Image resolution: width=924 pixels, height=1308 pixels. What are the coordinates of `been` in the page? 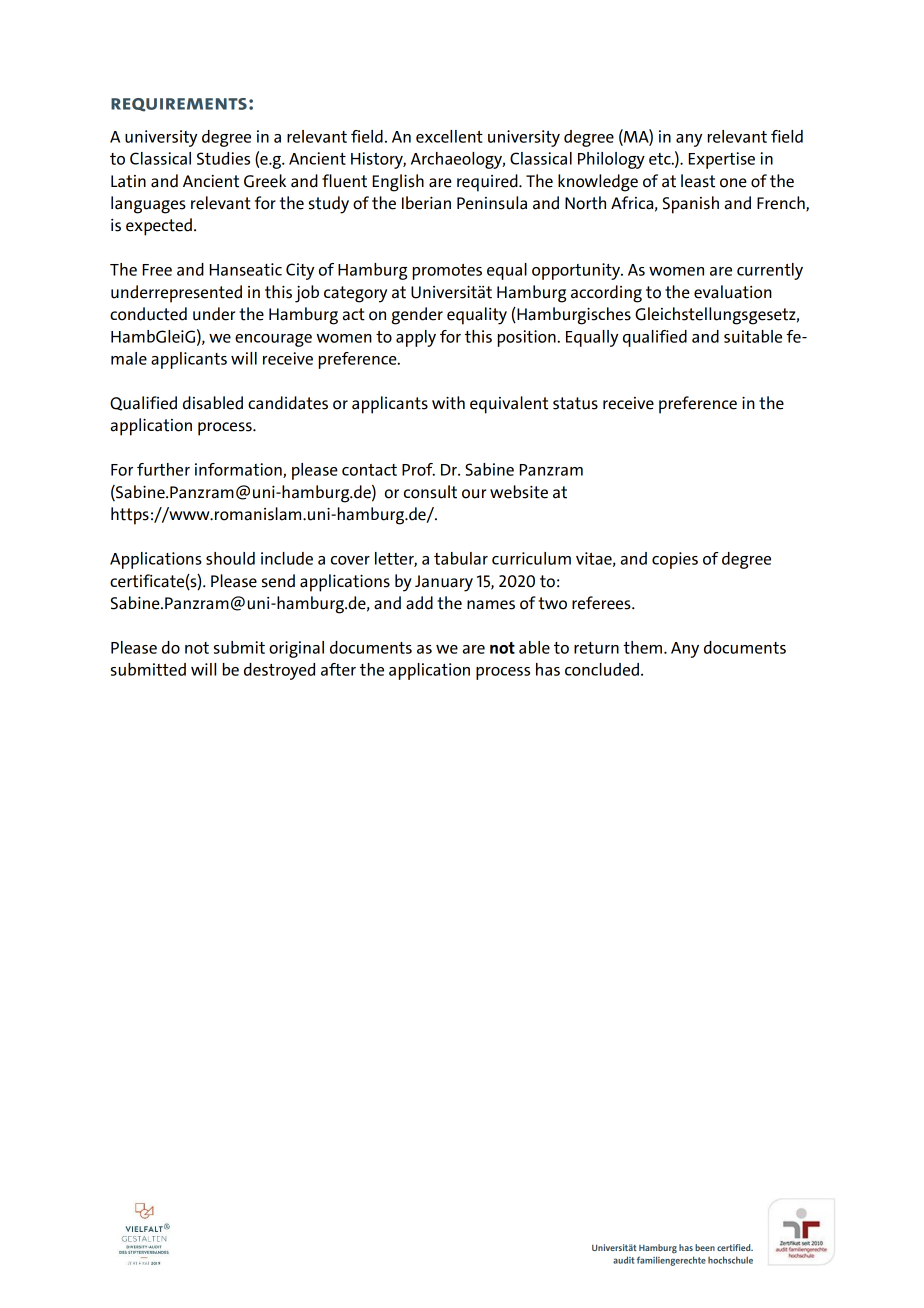 It's located at (705, 1247).
